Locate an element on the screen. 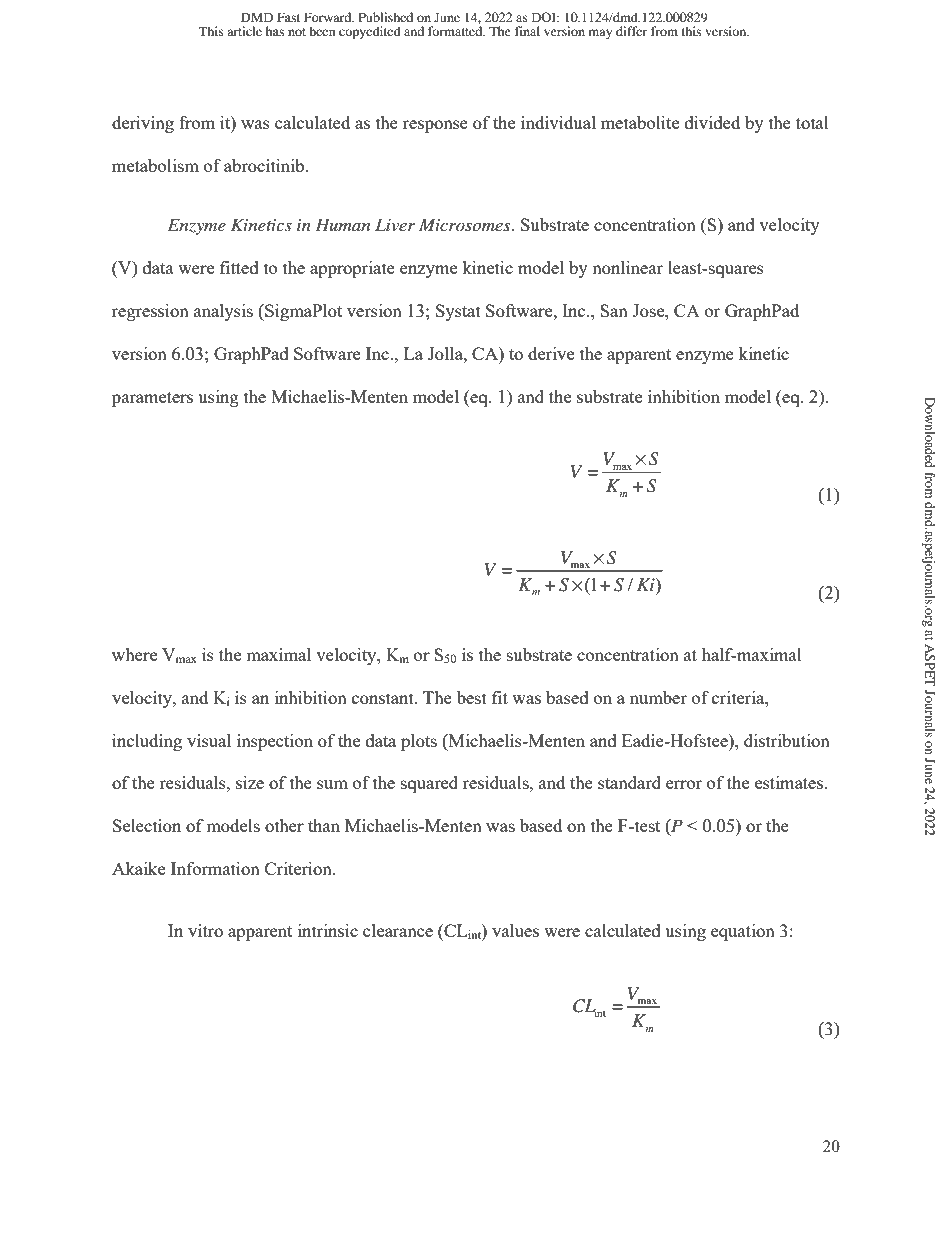 Image resolution: width=952 pixels, height=1233 pixels. article is located at coordinates (244, 31).
